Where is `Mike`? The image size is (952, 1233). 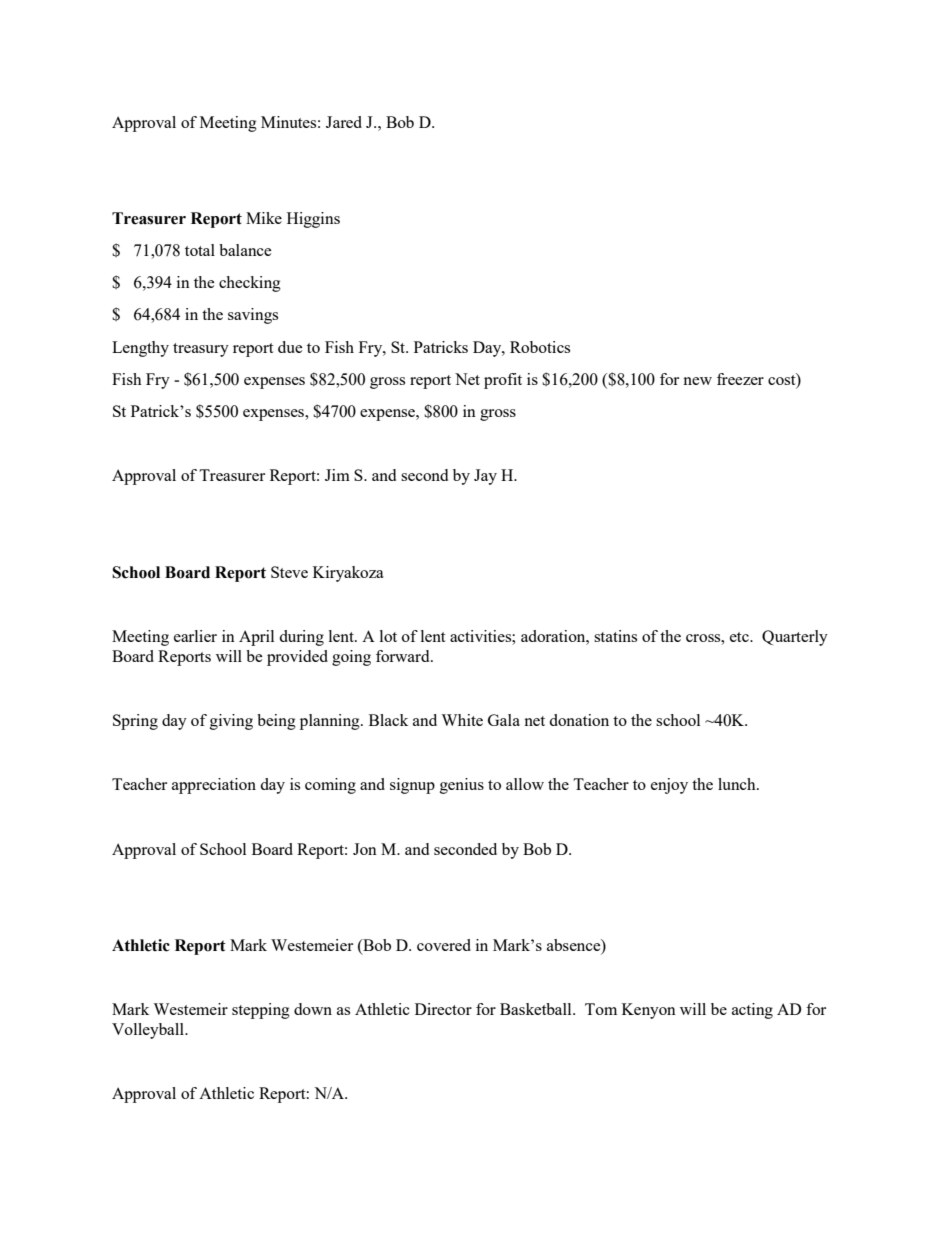
Mike is located at coordinates (264, 218).
